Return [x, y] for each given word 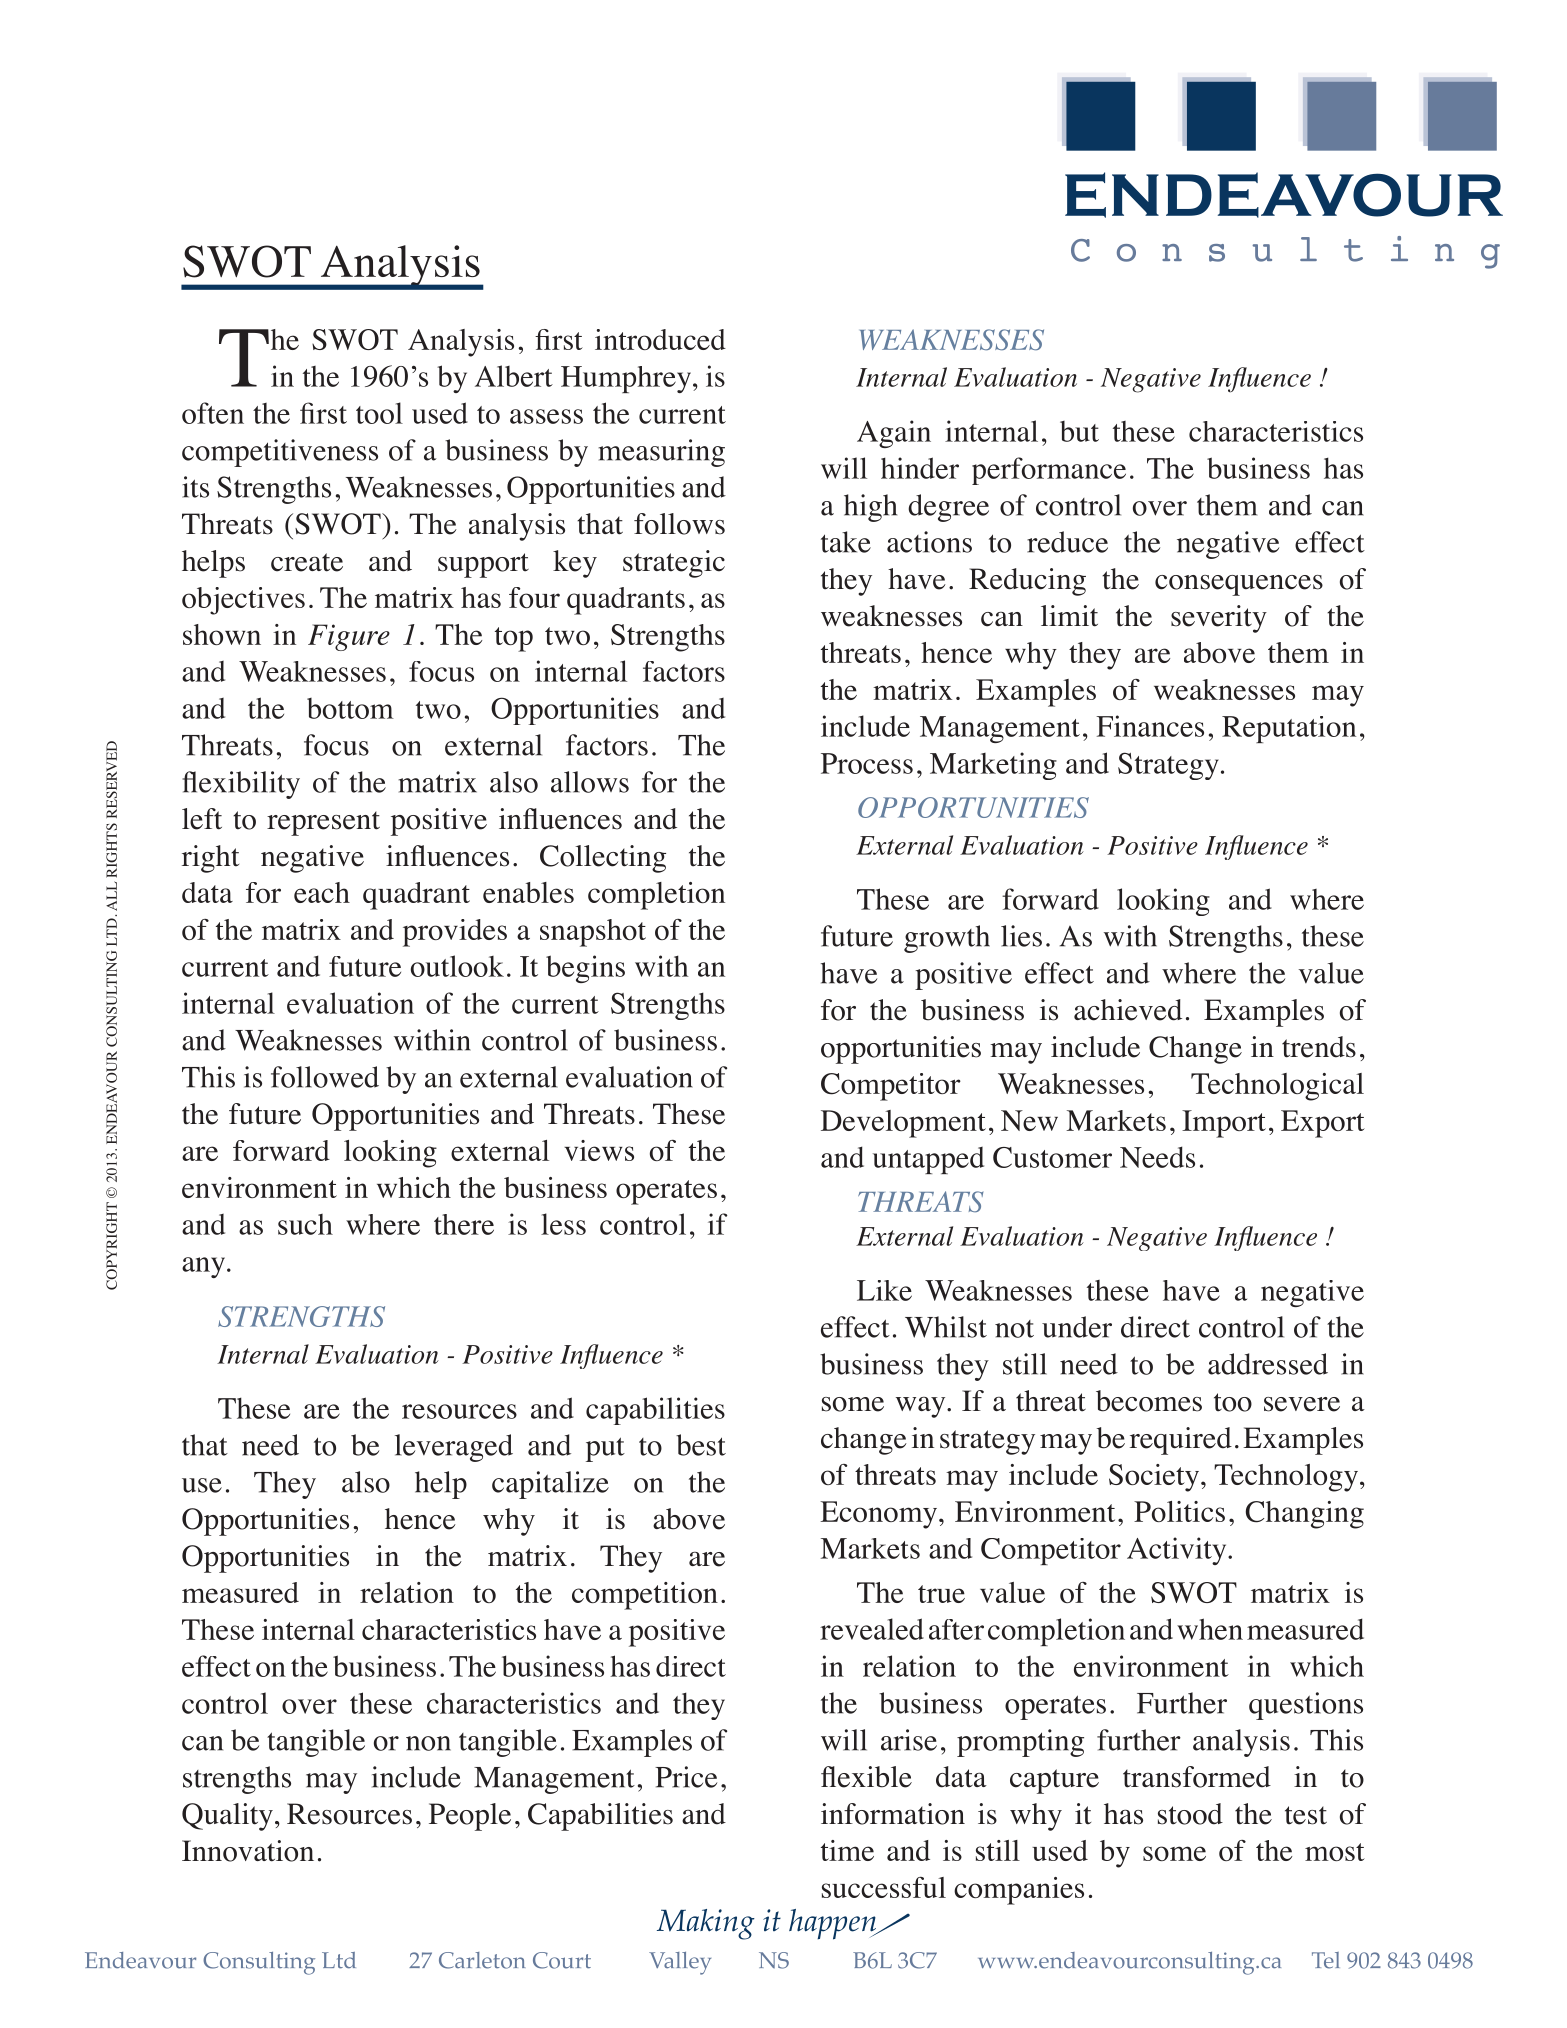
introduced [660, 339]
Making [706, 1924]
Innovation [248, 1851]
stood [1190, 1814]
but [1079, 431]
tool [379, 413]
